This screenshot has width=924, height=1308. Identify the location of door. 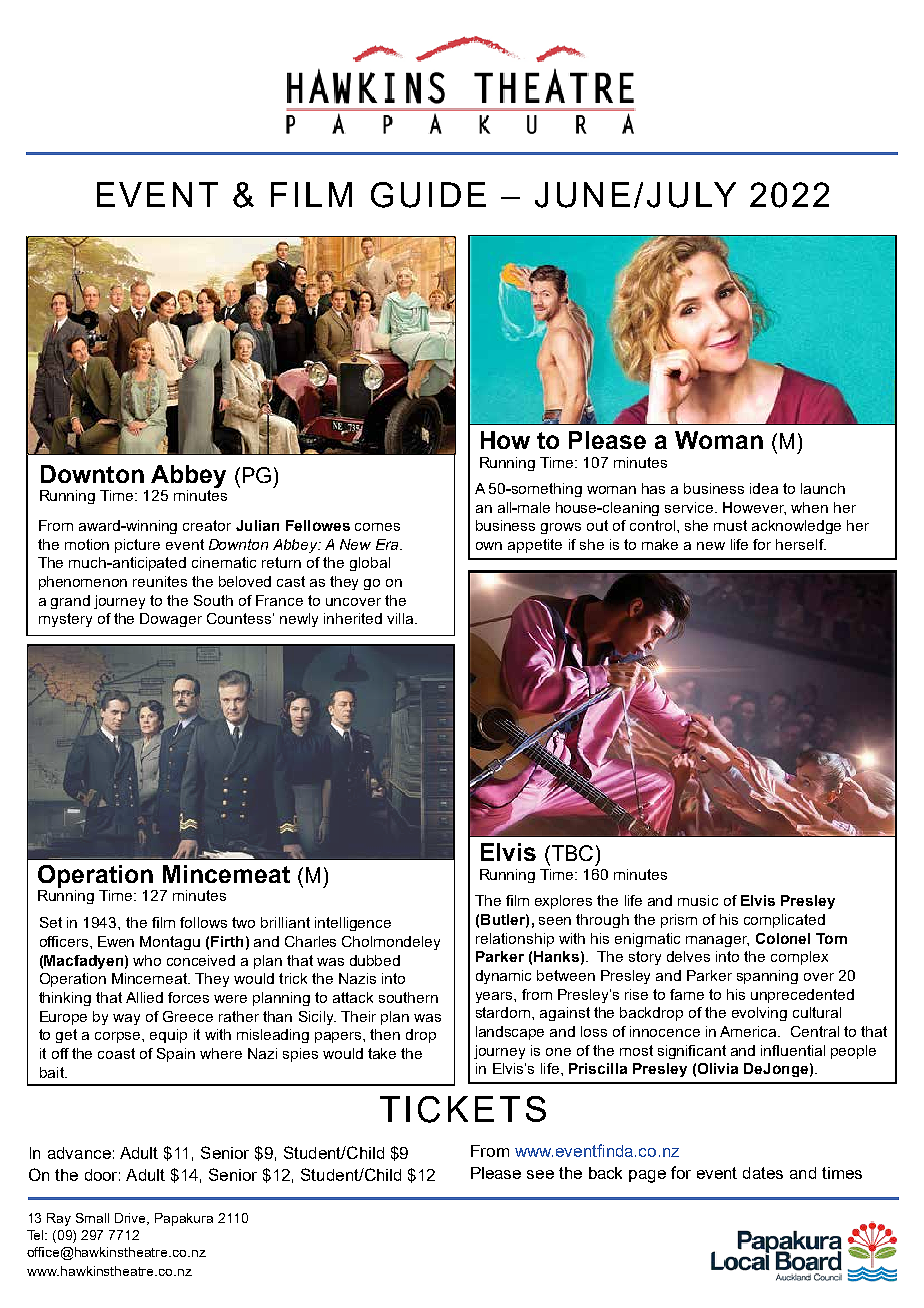
(102, 1175).
